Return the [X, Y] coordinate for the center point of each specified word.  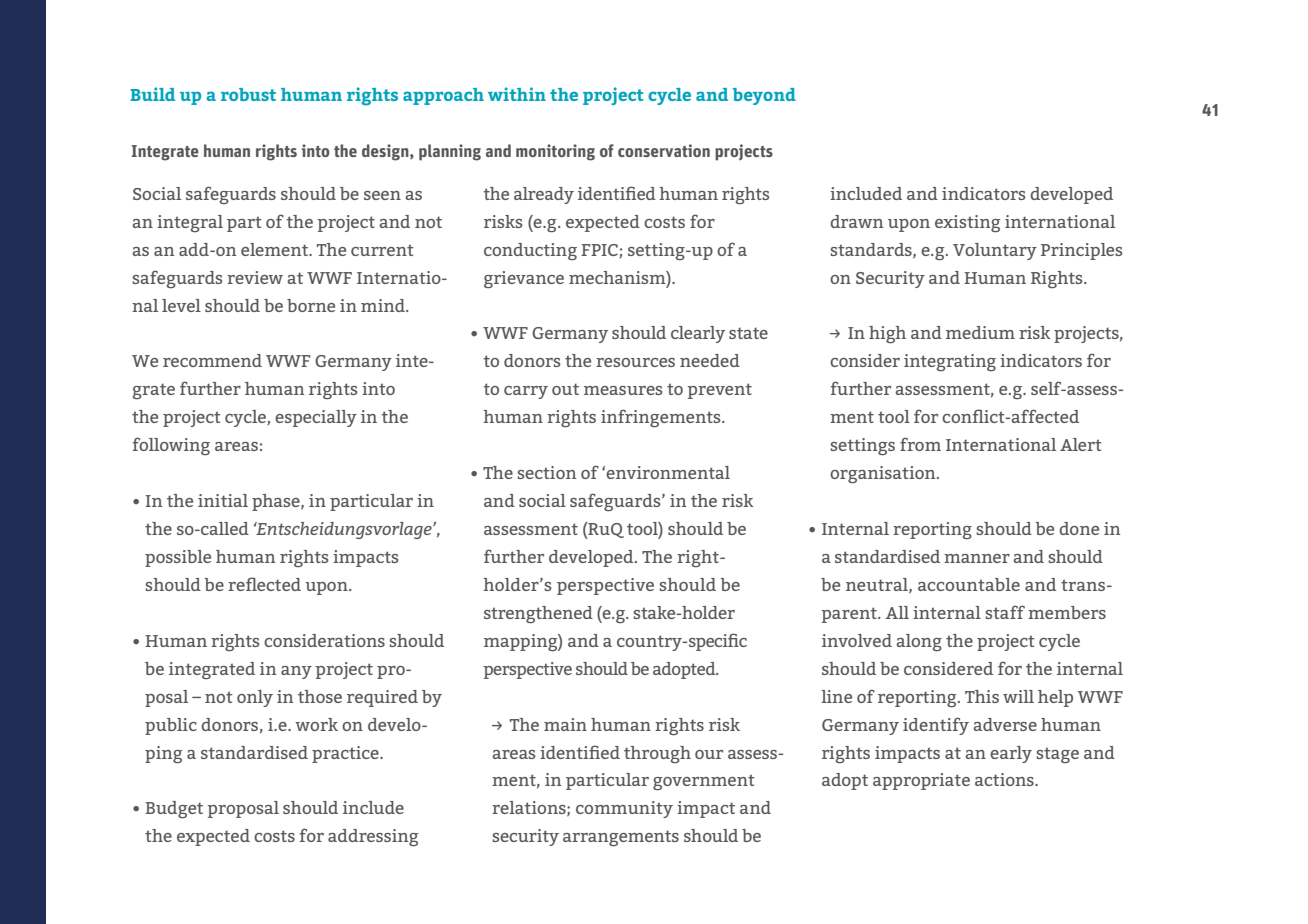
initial [223, 500]
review [255, 277]
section [546, 472]
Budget [174, 809]
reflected [264, 584]
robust [248, 94]
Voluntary [995, 251]
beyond [764, 96]
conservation [664, 150]
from [920, 444]
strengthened [538, 614]
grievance [524, 279]
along [919, 642]
